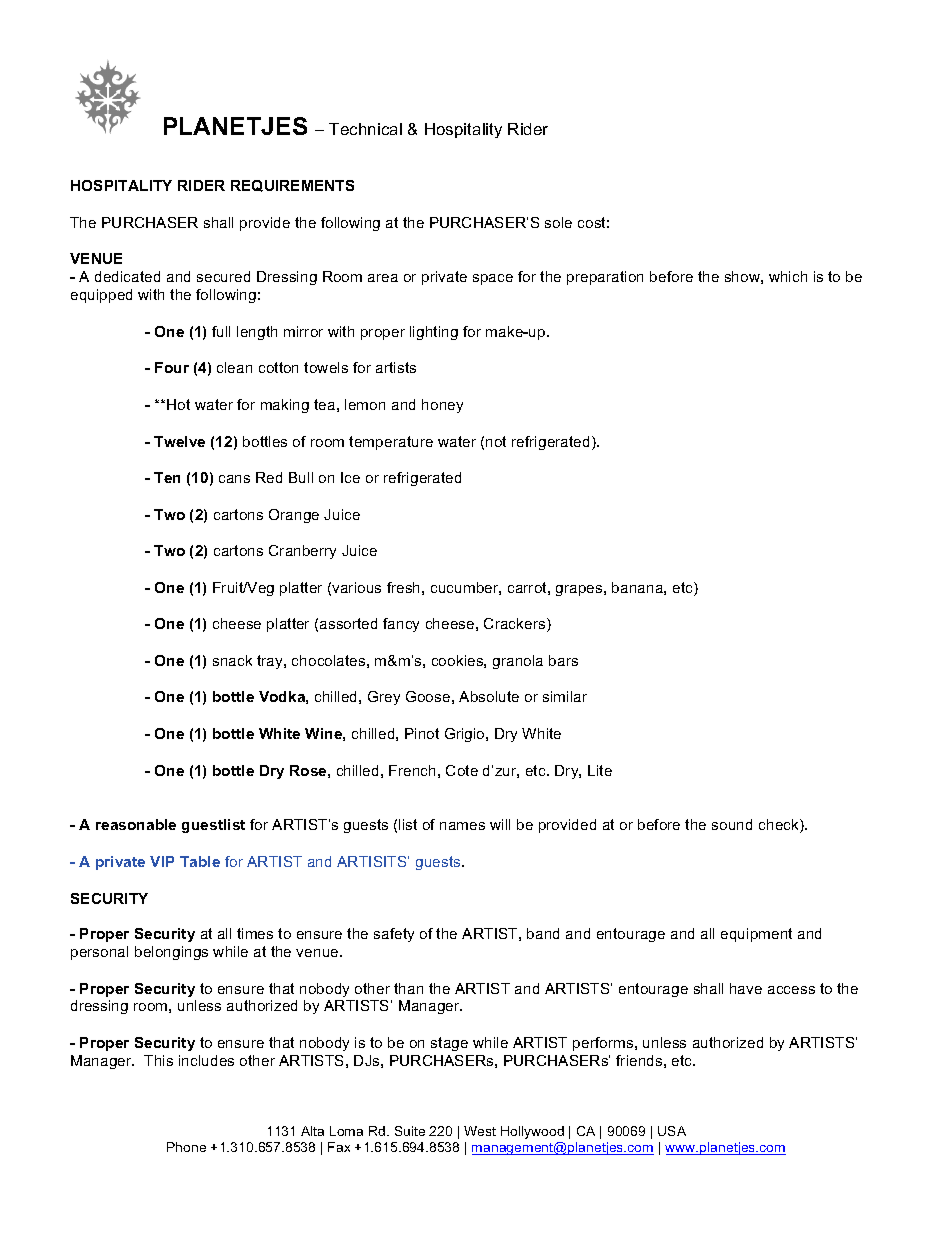  I want to click on Technical, so click(365, 129).
